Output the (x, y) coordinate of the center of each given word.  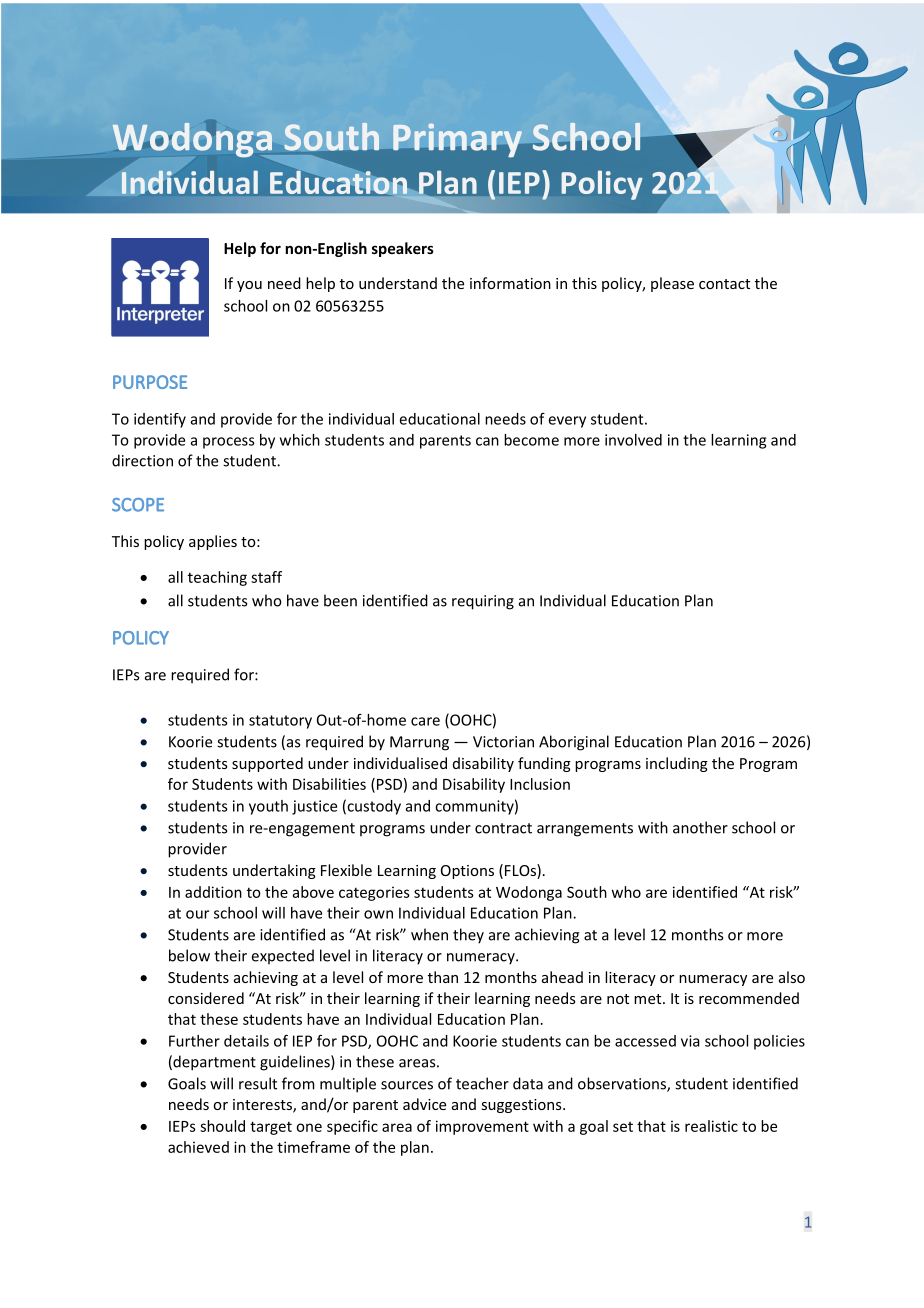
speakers (403, 249)
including (677, 764)
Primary (457, 140)
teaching (217, 578)
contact (724, 284)
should (222, 1126)
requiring (483, 602)
